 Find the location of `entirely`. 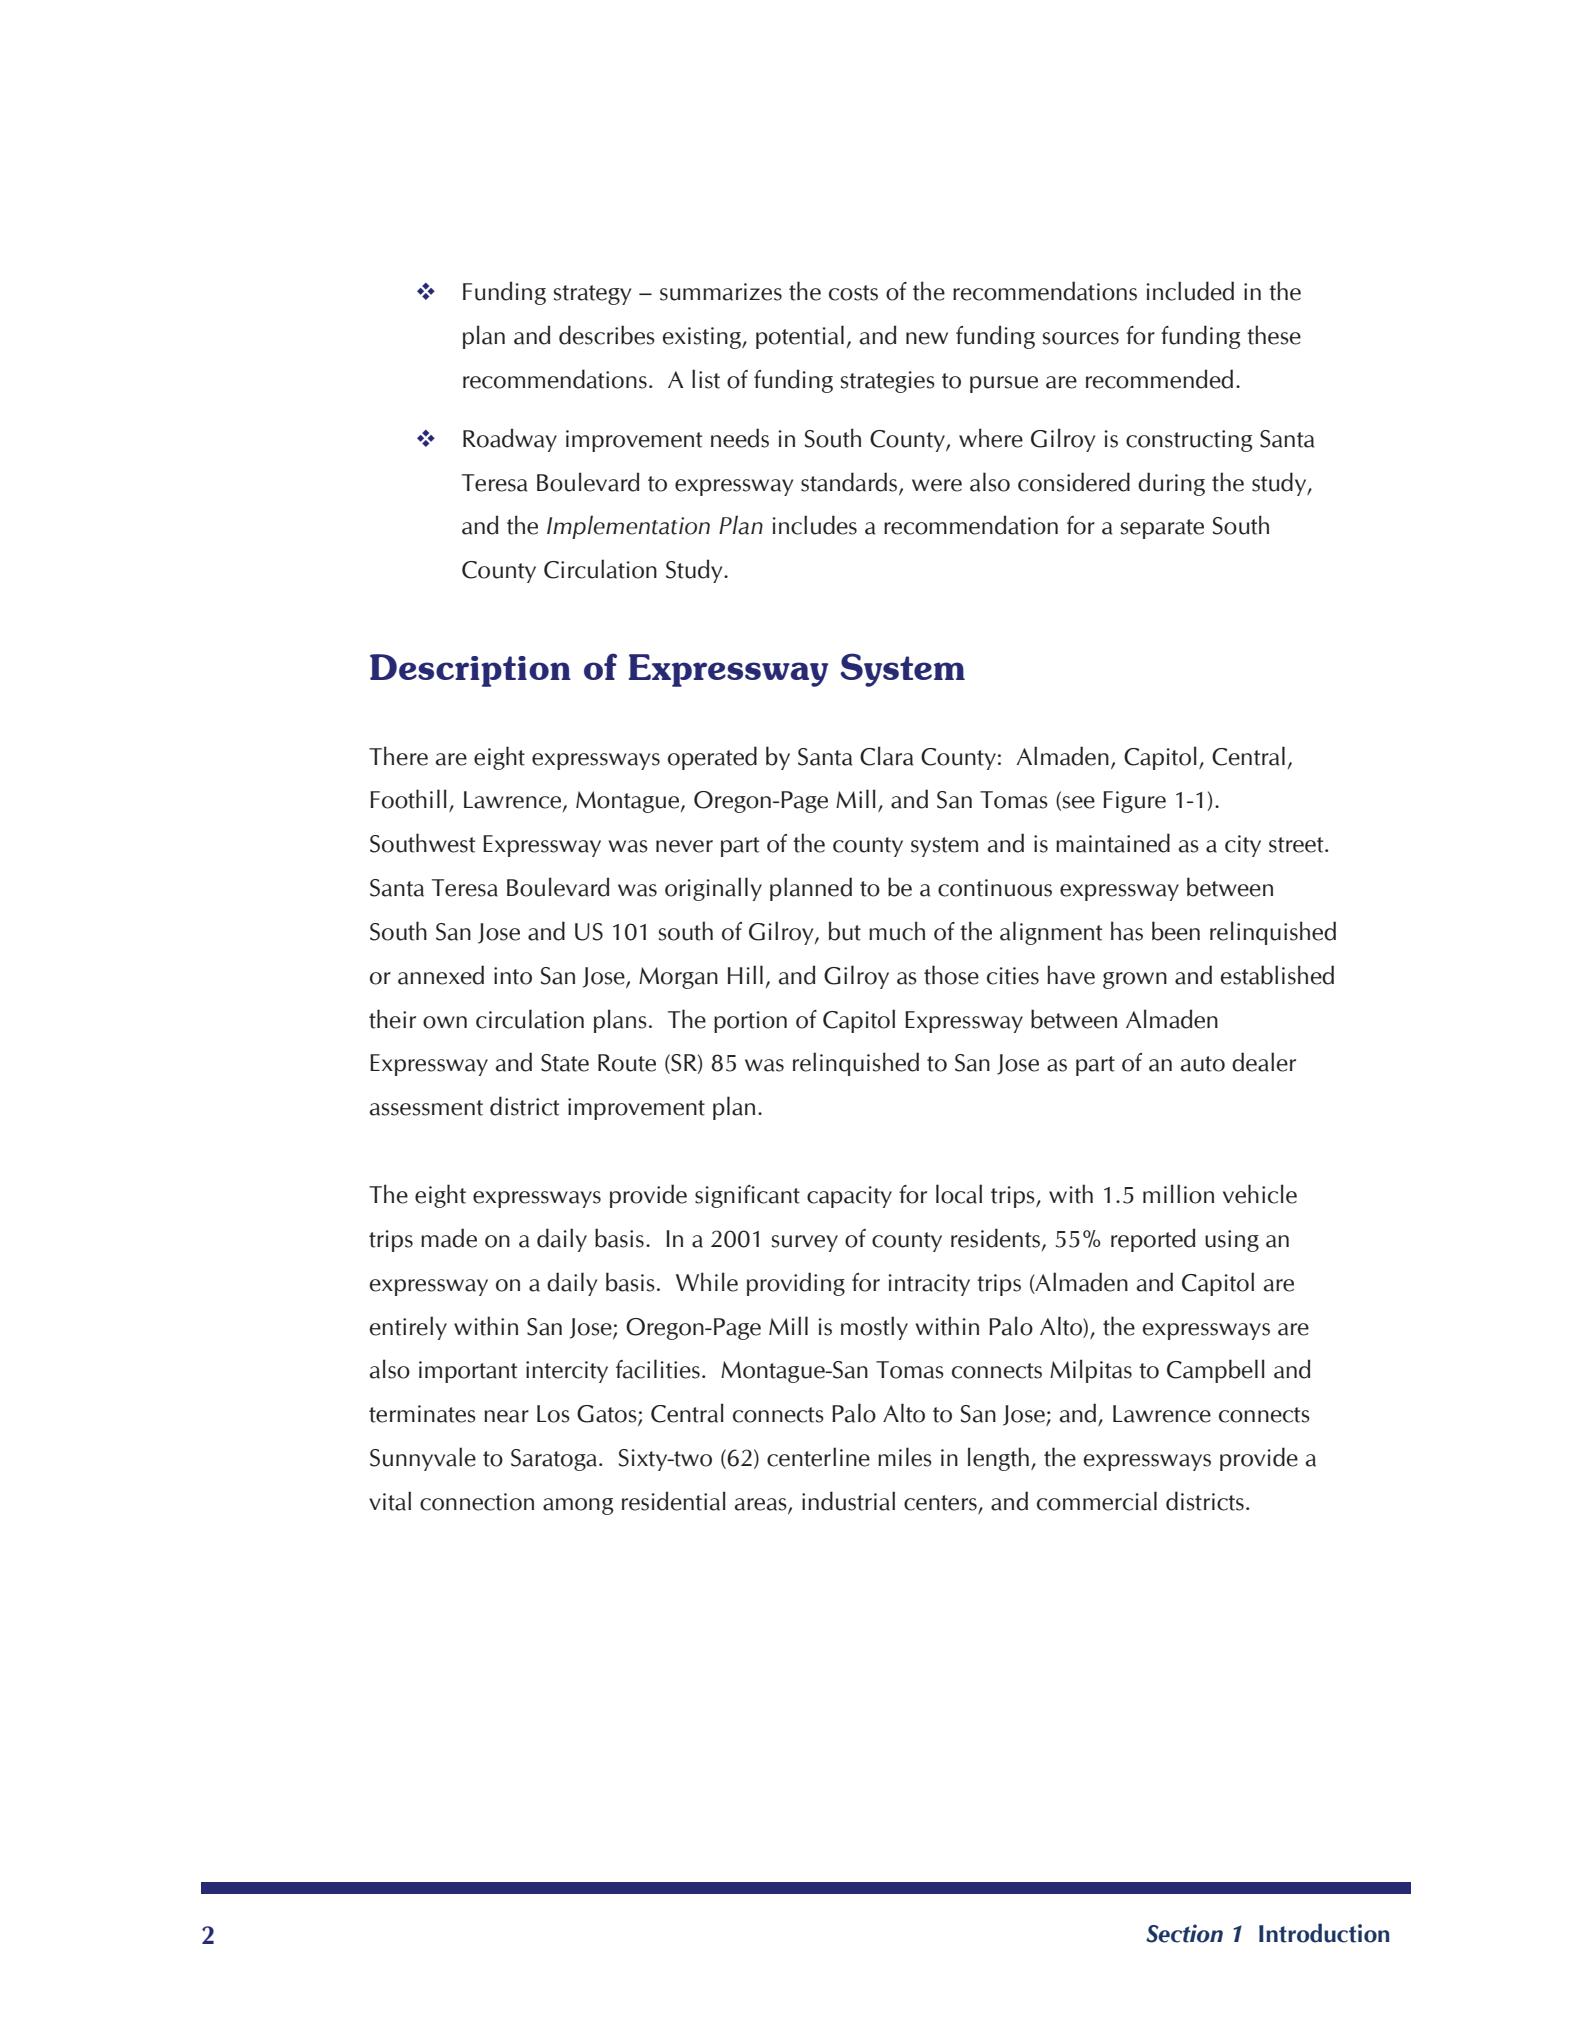

entirely is located at coordinates (408, 1328).
